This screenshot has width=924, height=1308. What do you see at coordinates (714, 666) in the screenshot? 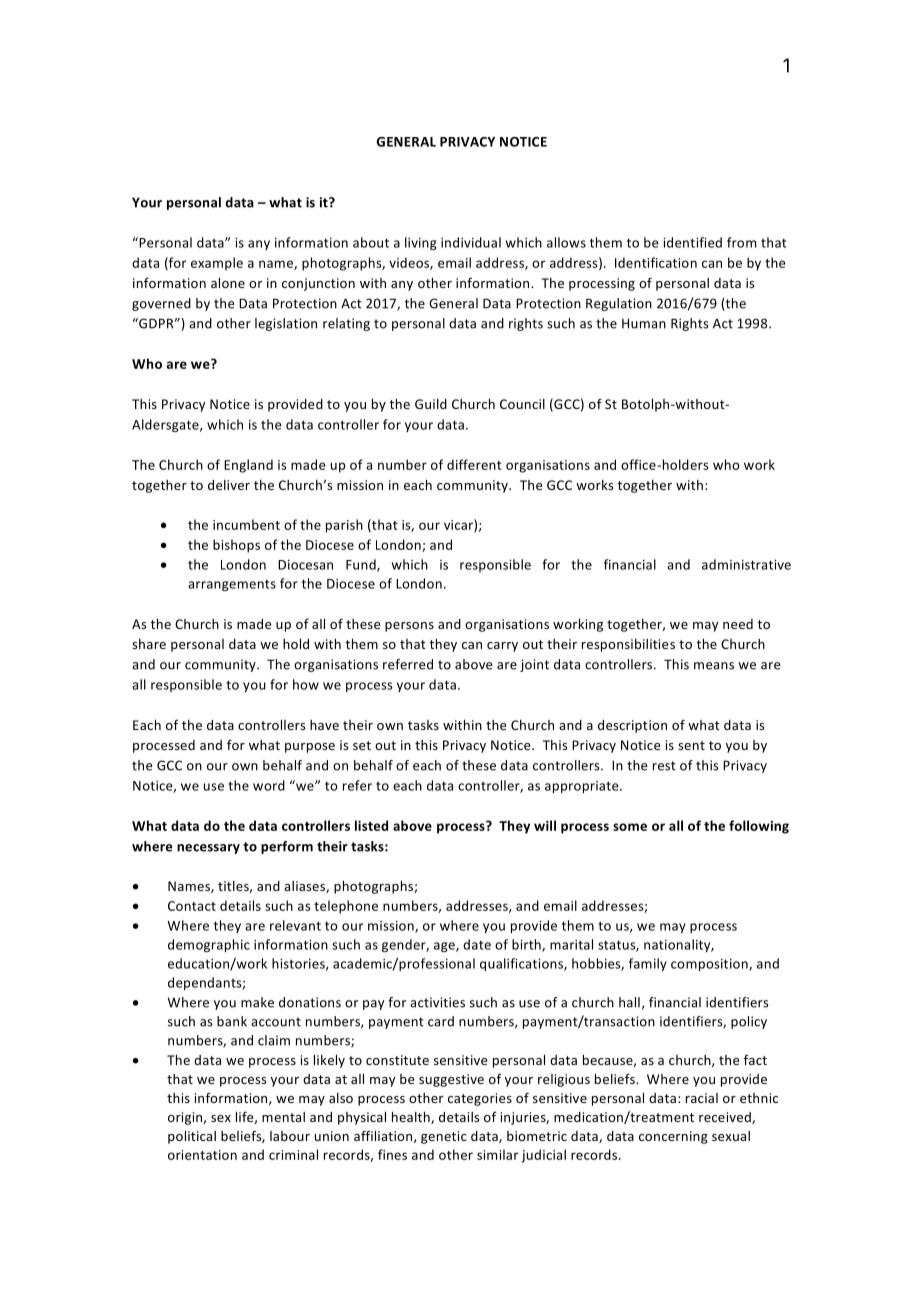
I see `means` at bounding box center [714, 666].
